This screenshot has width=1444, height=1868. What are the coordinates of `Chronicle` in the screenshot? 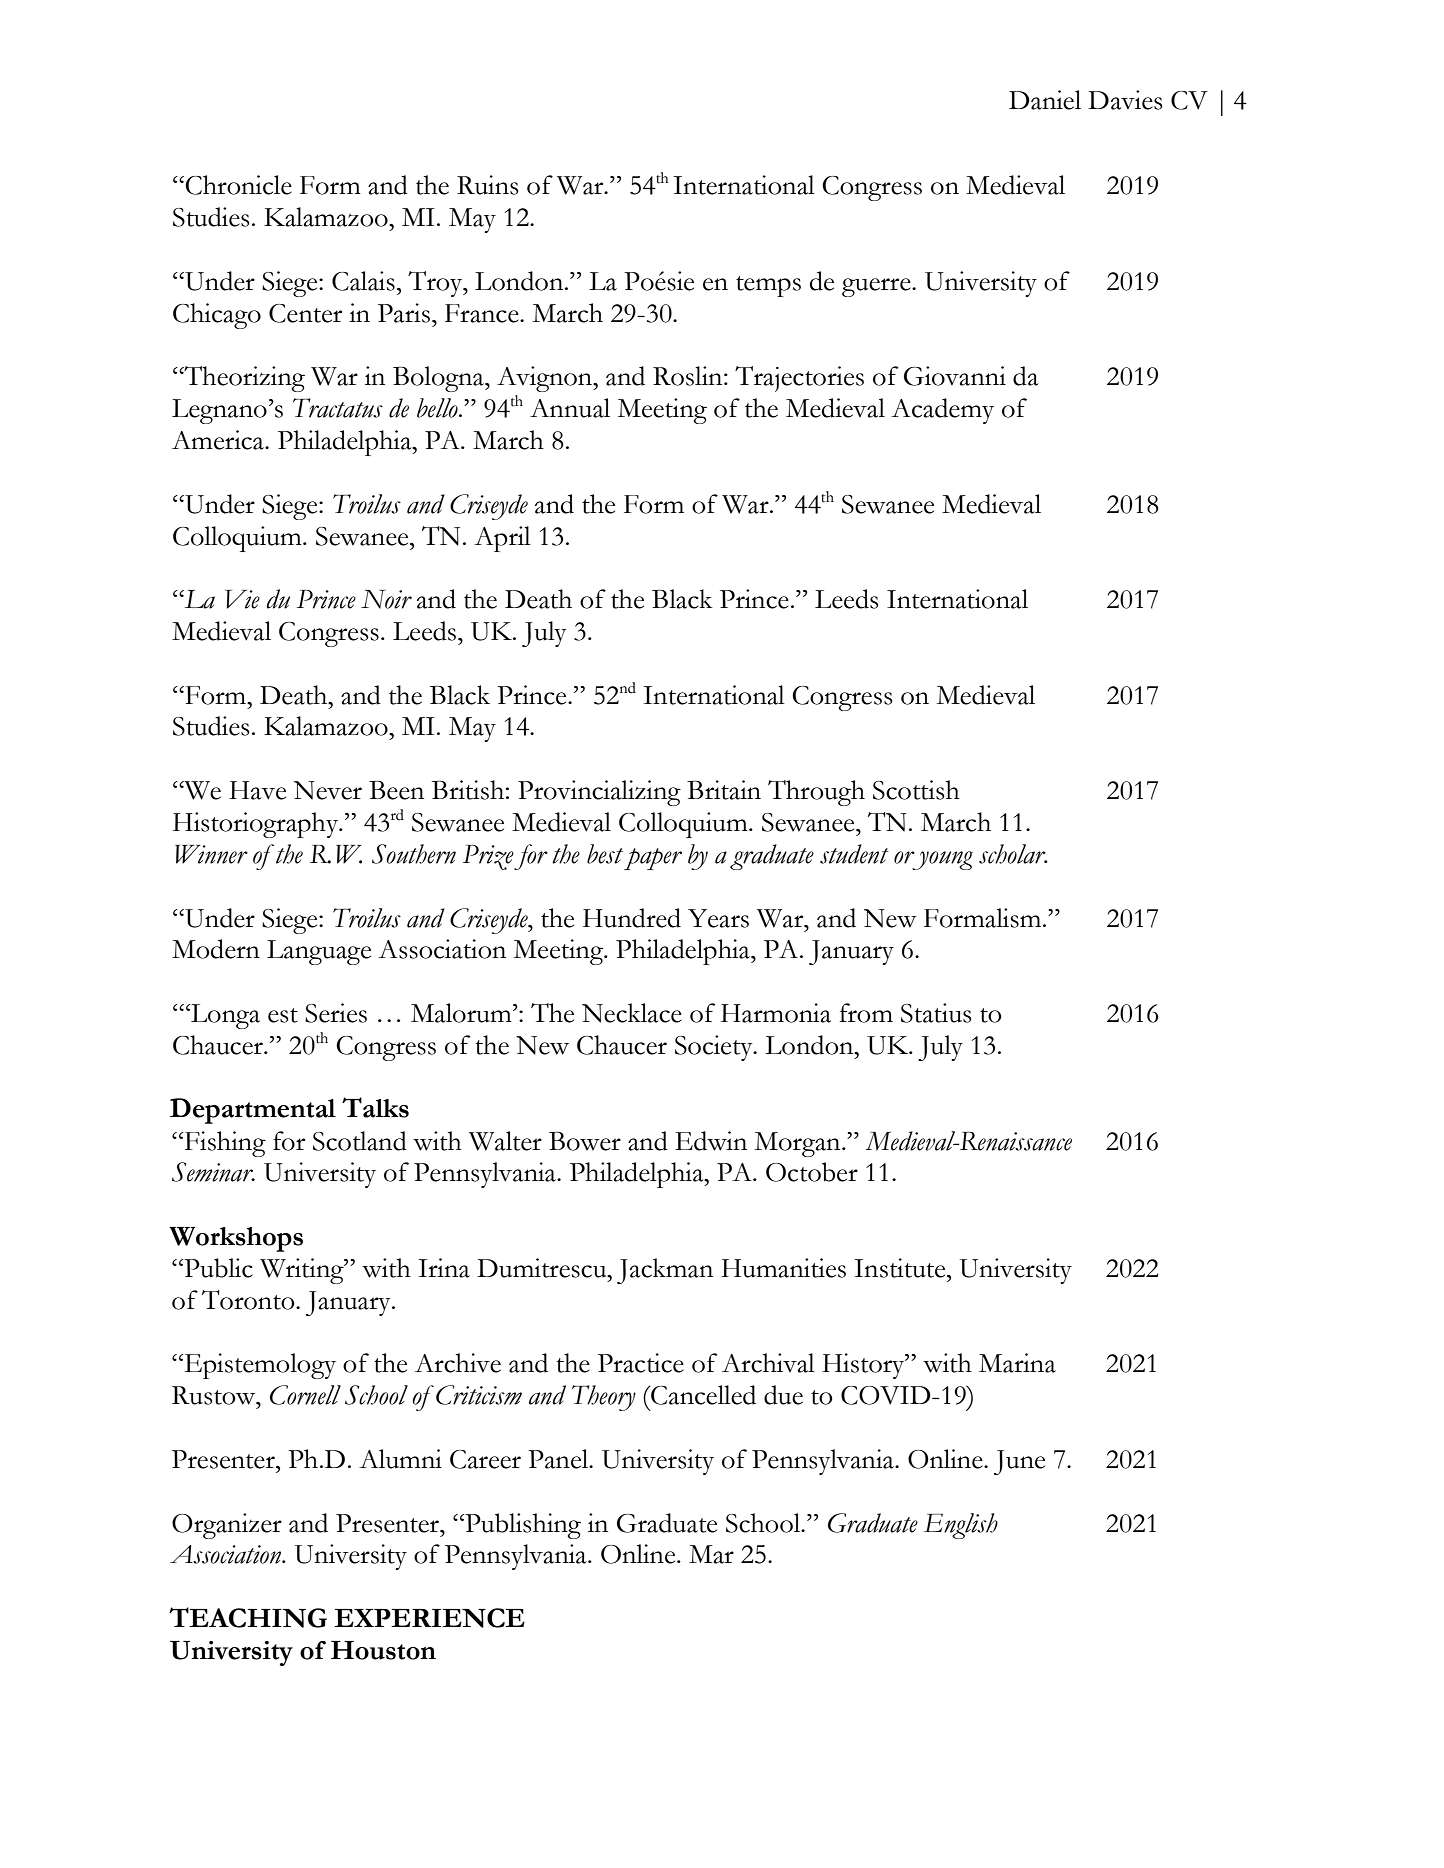 It's located at (238, 185).
